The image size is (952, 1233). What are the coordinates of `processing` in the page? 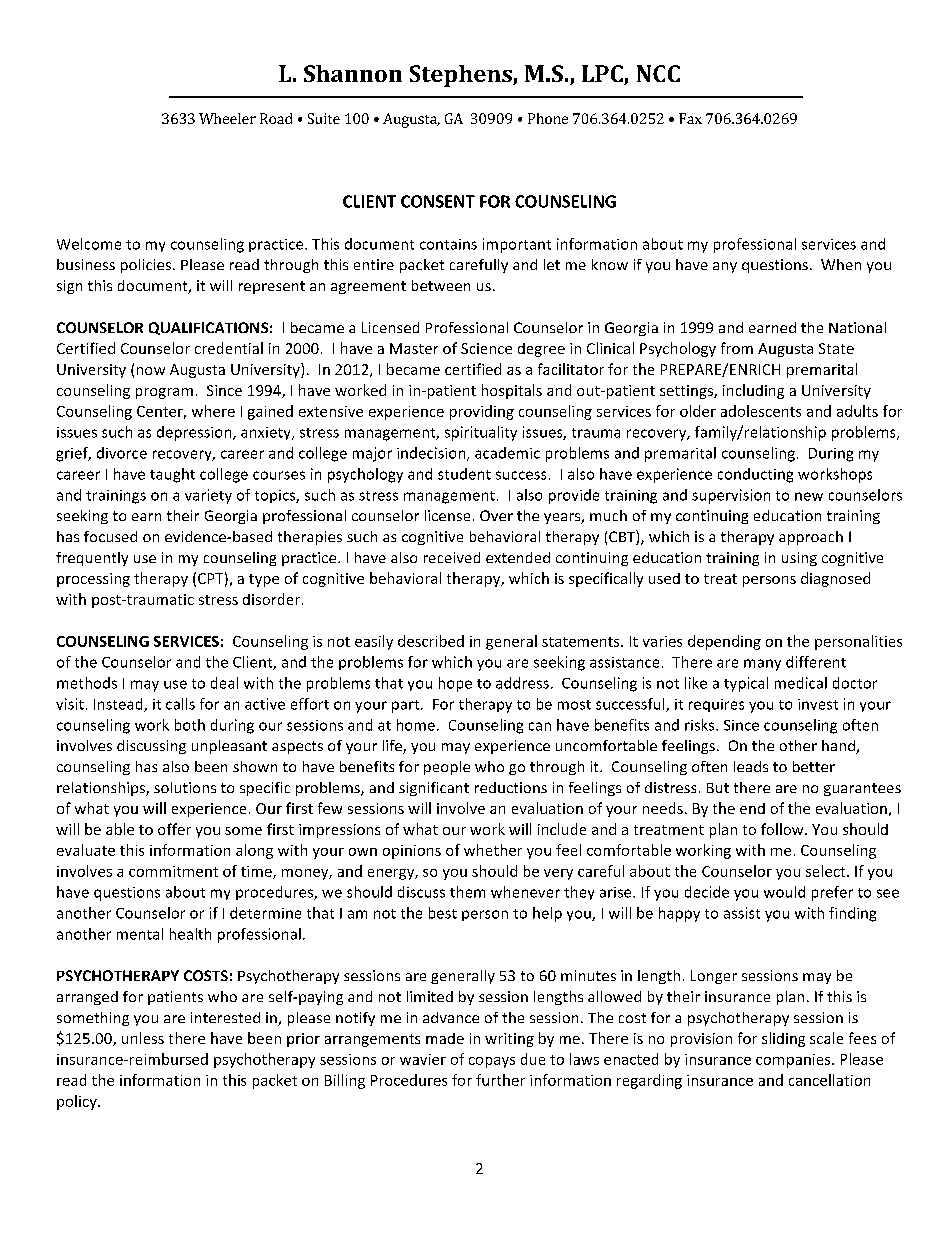 It's located at (93, 580).
